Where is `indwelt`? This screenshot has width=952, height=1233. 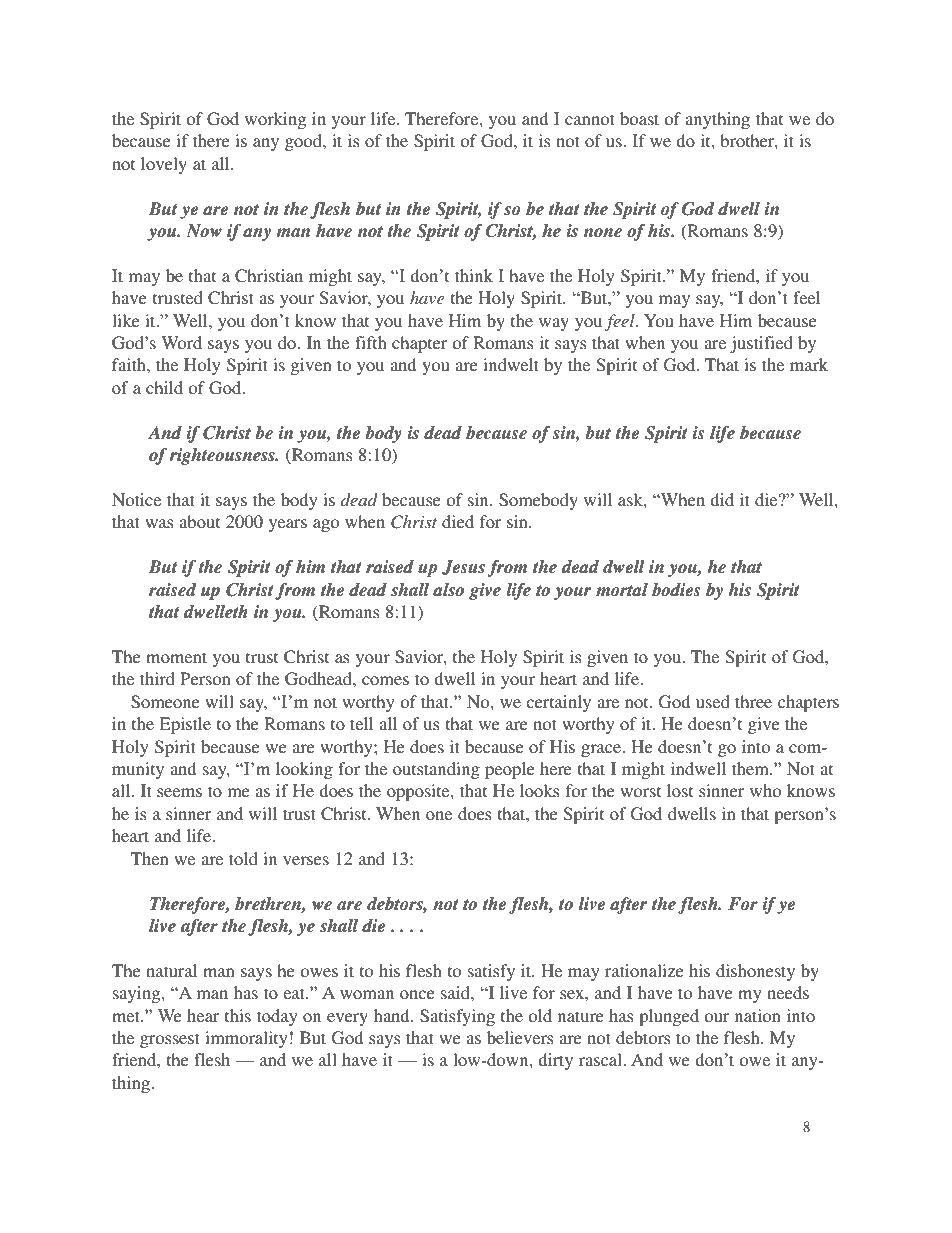 indwelt is located at coordinates (511, 364).
